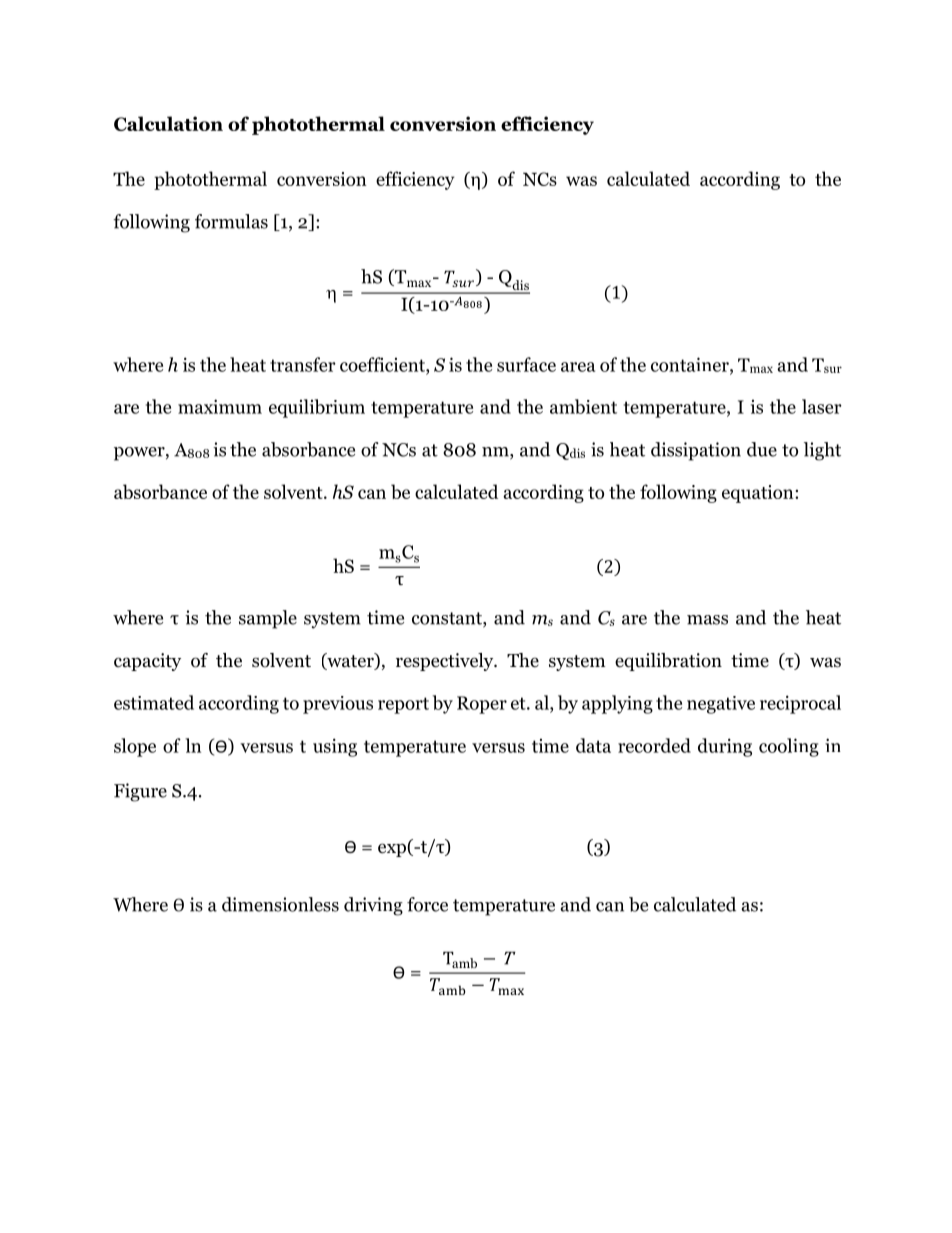 The width and height of the document is (952, 1233). I want to click on negative, so click(721, 705).
